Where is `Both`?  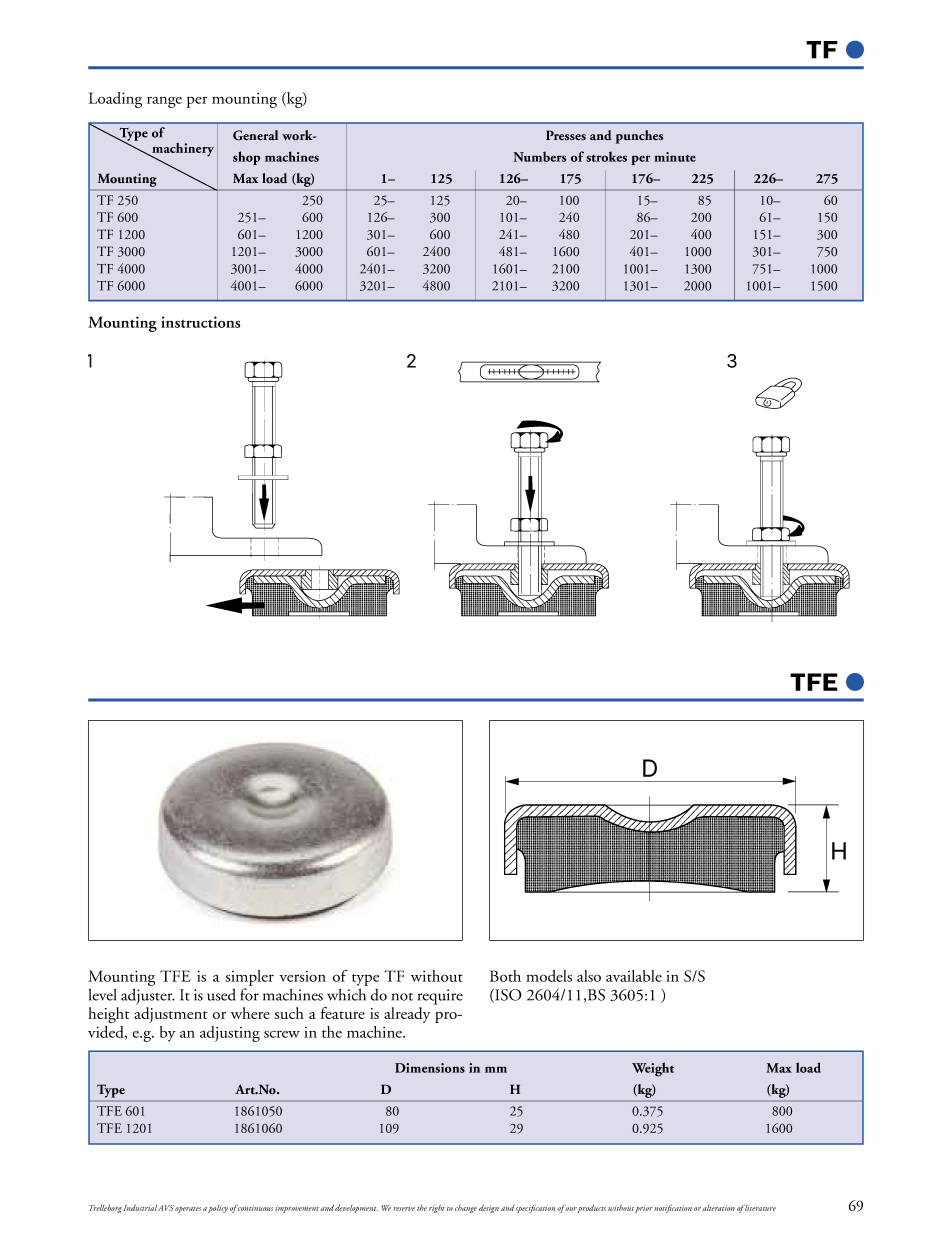 Both is located at coordinates (505, 976).
